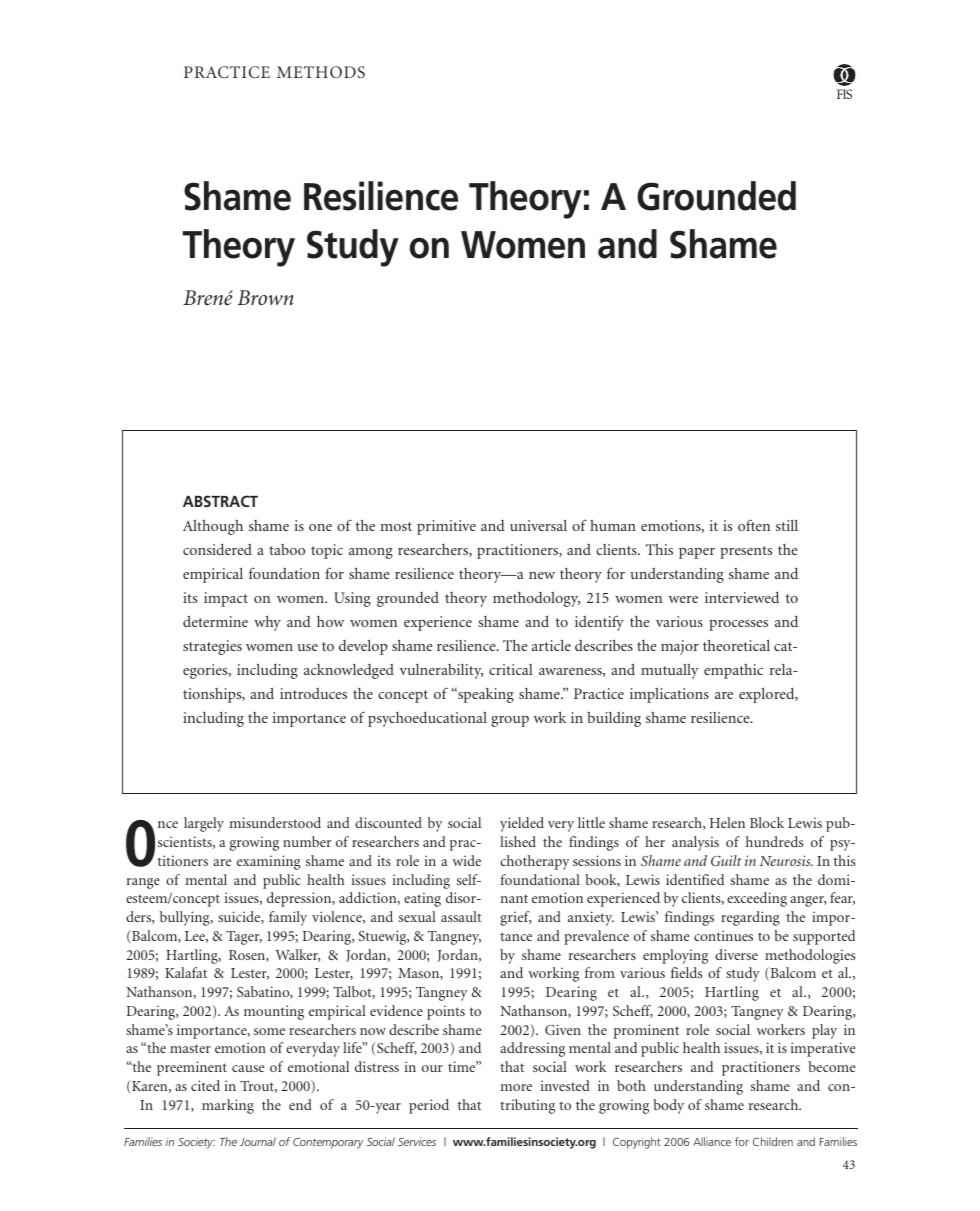  I want to click on METHODS, so click(321, 72).
